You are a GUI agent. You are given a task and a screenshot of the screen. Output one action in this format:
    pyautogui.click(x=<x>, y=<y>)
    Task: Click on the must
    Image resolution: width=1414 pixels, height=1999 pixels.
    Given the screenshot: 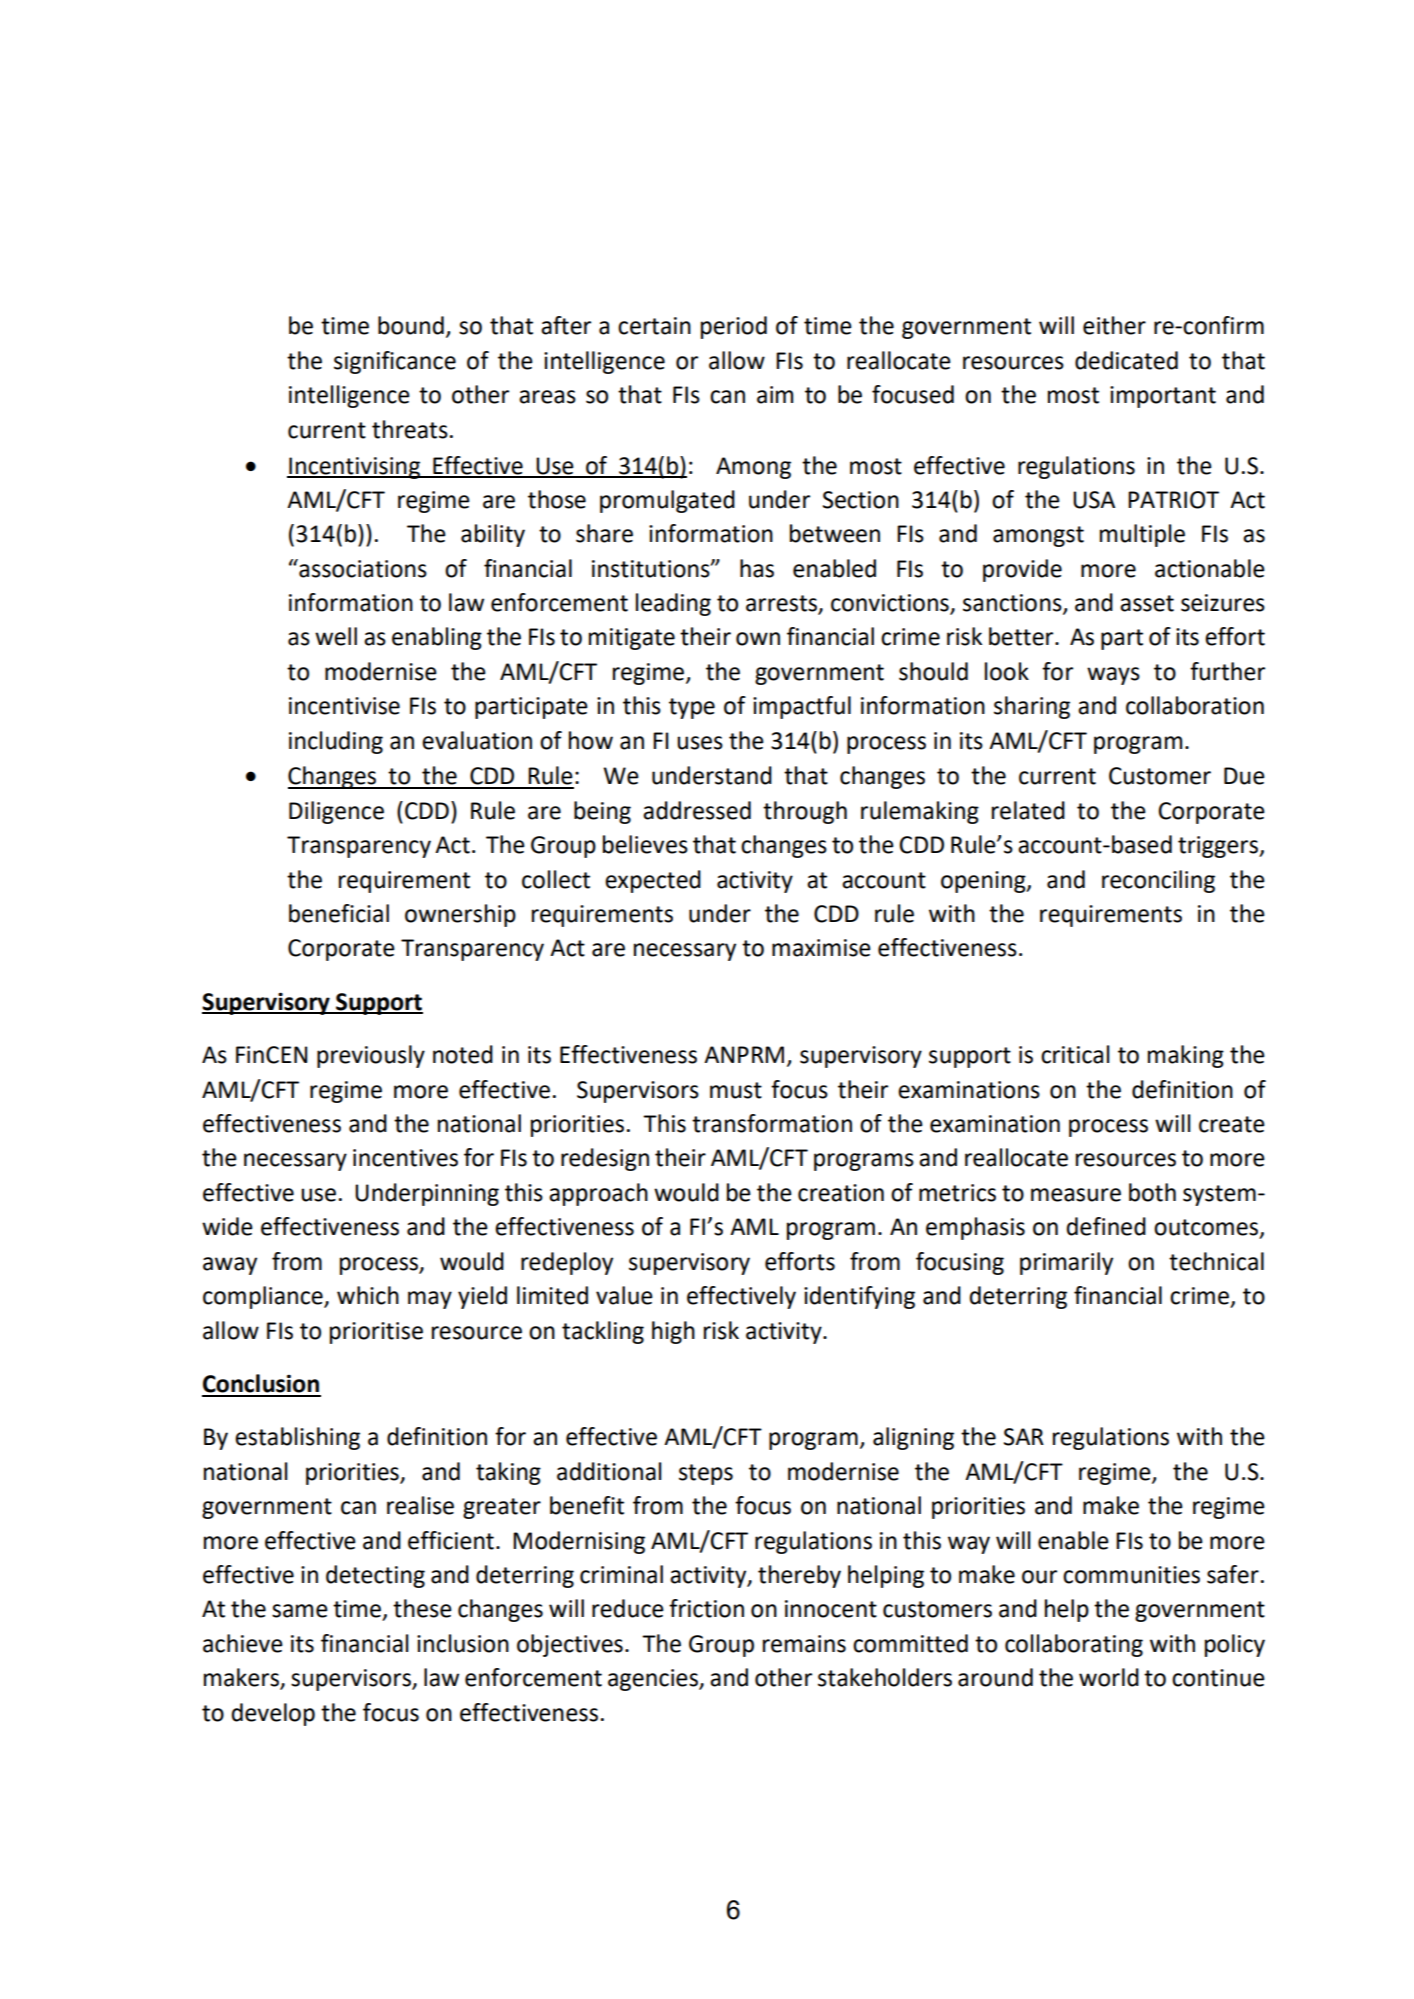 What is the action you would take?
    pyautogui.click(x=736, y=1090)
